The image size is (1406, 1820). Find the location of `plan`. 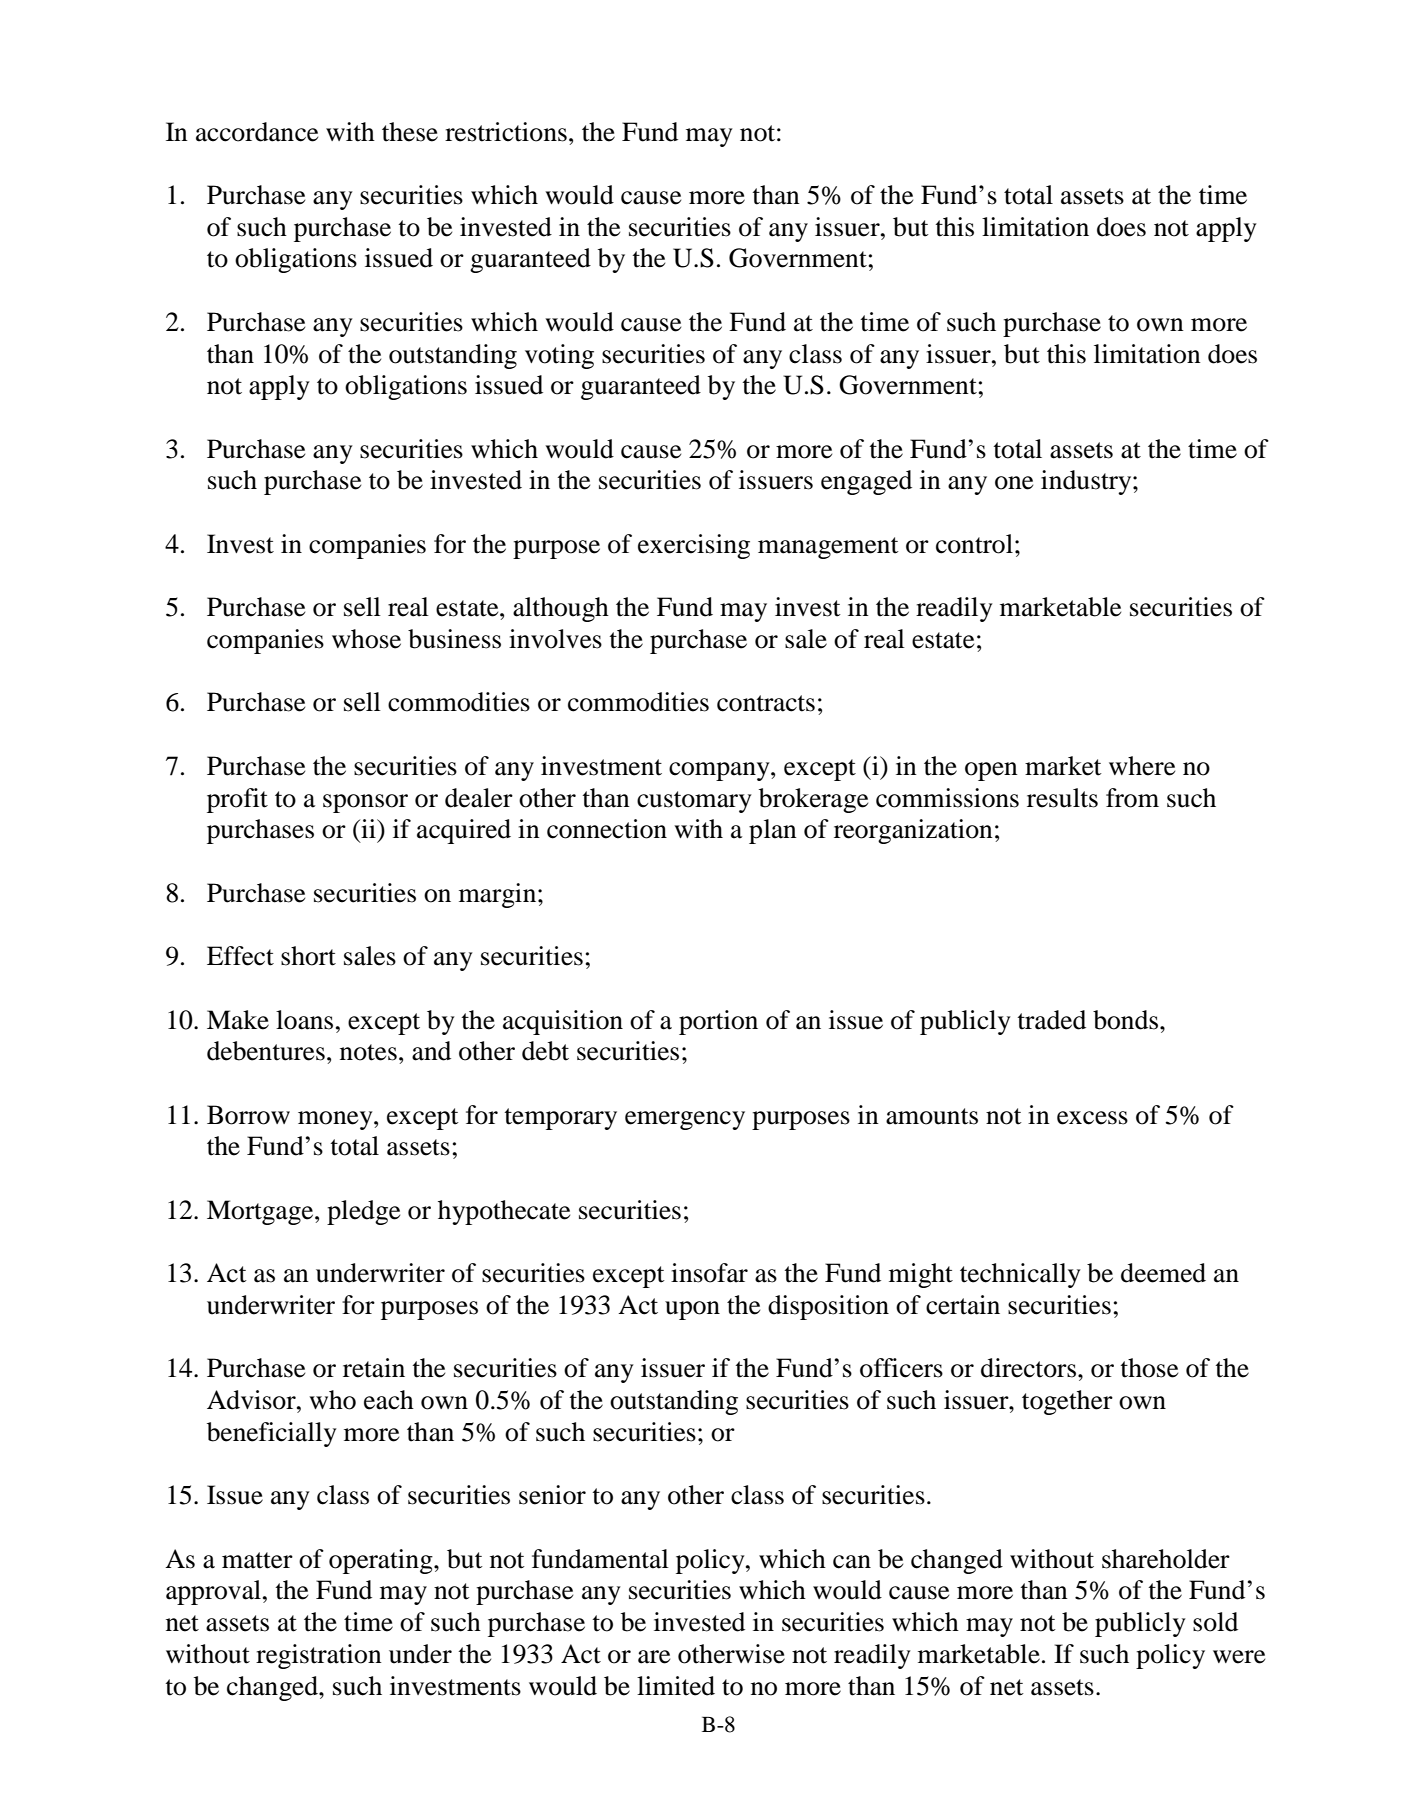

plan is located at coordinates (773, 831).
